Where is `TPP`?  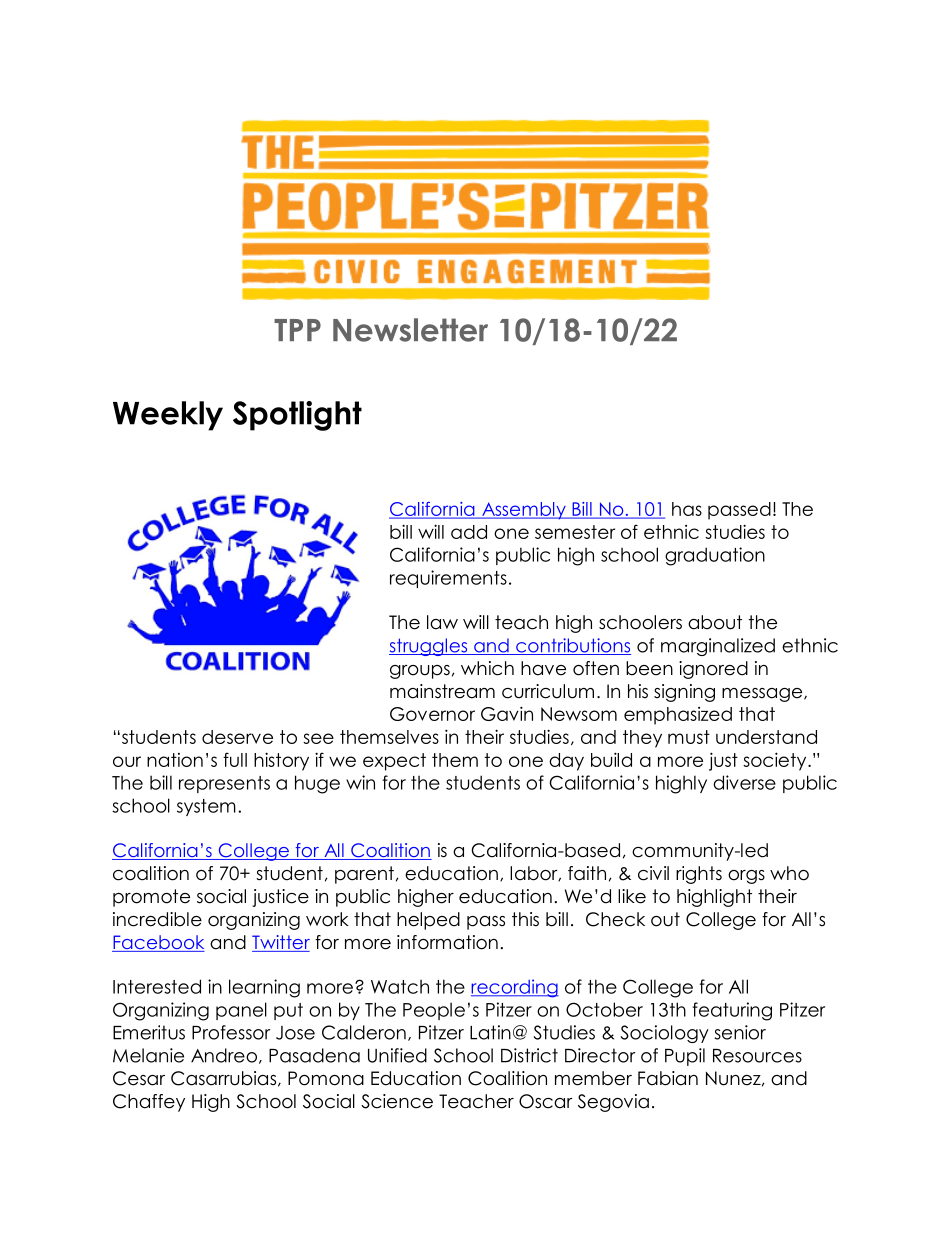 TPP is located at coordinates (297, 330).
